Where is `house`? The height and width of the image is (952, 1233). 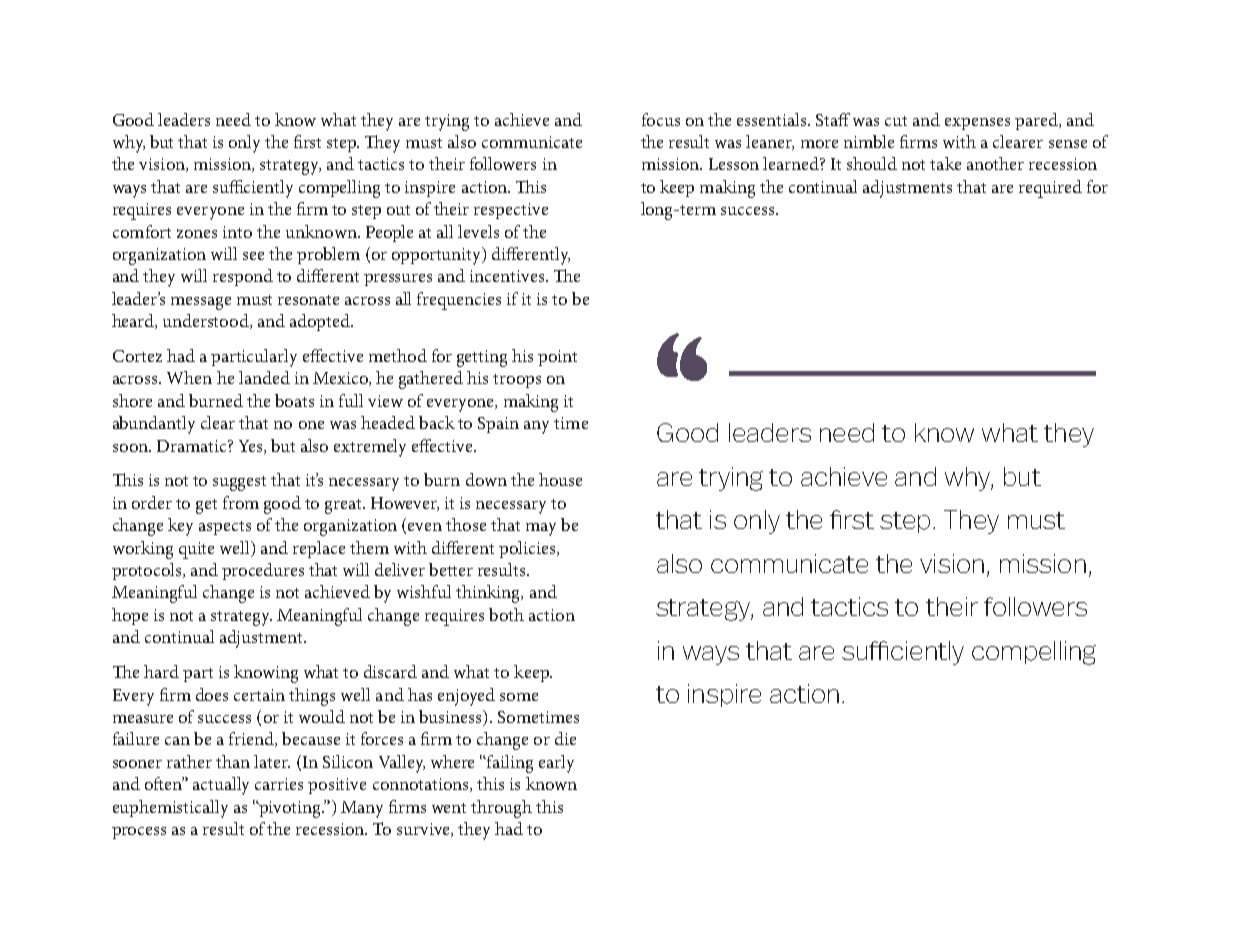
house is located at coordinates (560, 479).
